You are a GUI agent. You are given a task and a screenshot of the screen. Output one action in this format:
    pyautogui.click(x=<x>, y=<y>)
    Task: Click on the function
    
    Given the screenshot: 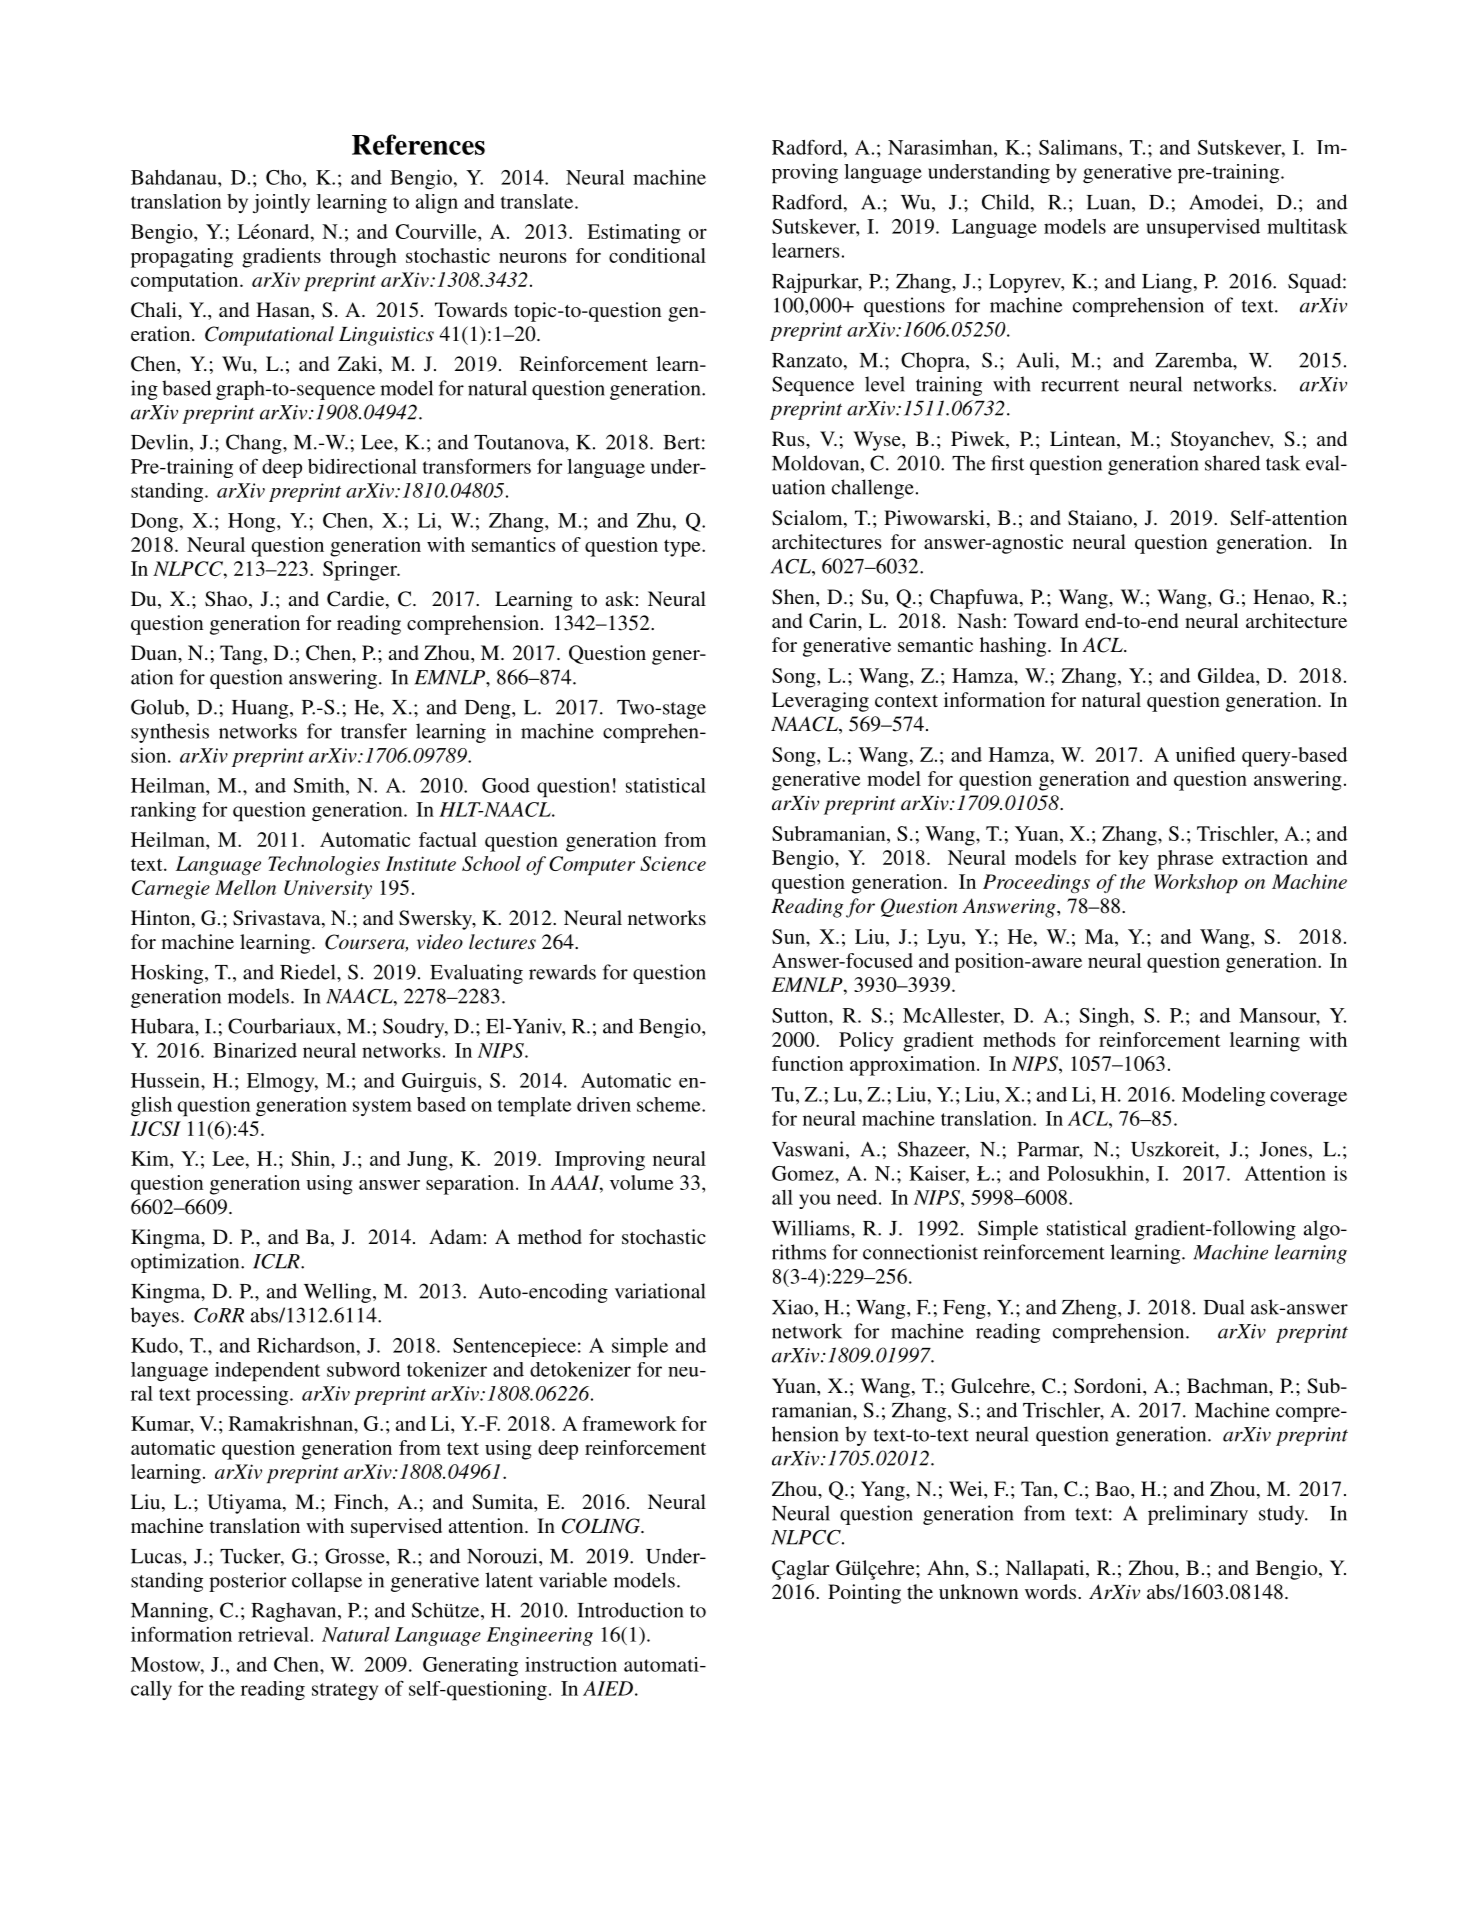 What is the action you would take?
    pyautogui.click(x=807, y=1063)
